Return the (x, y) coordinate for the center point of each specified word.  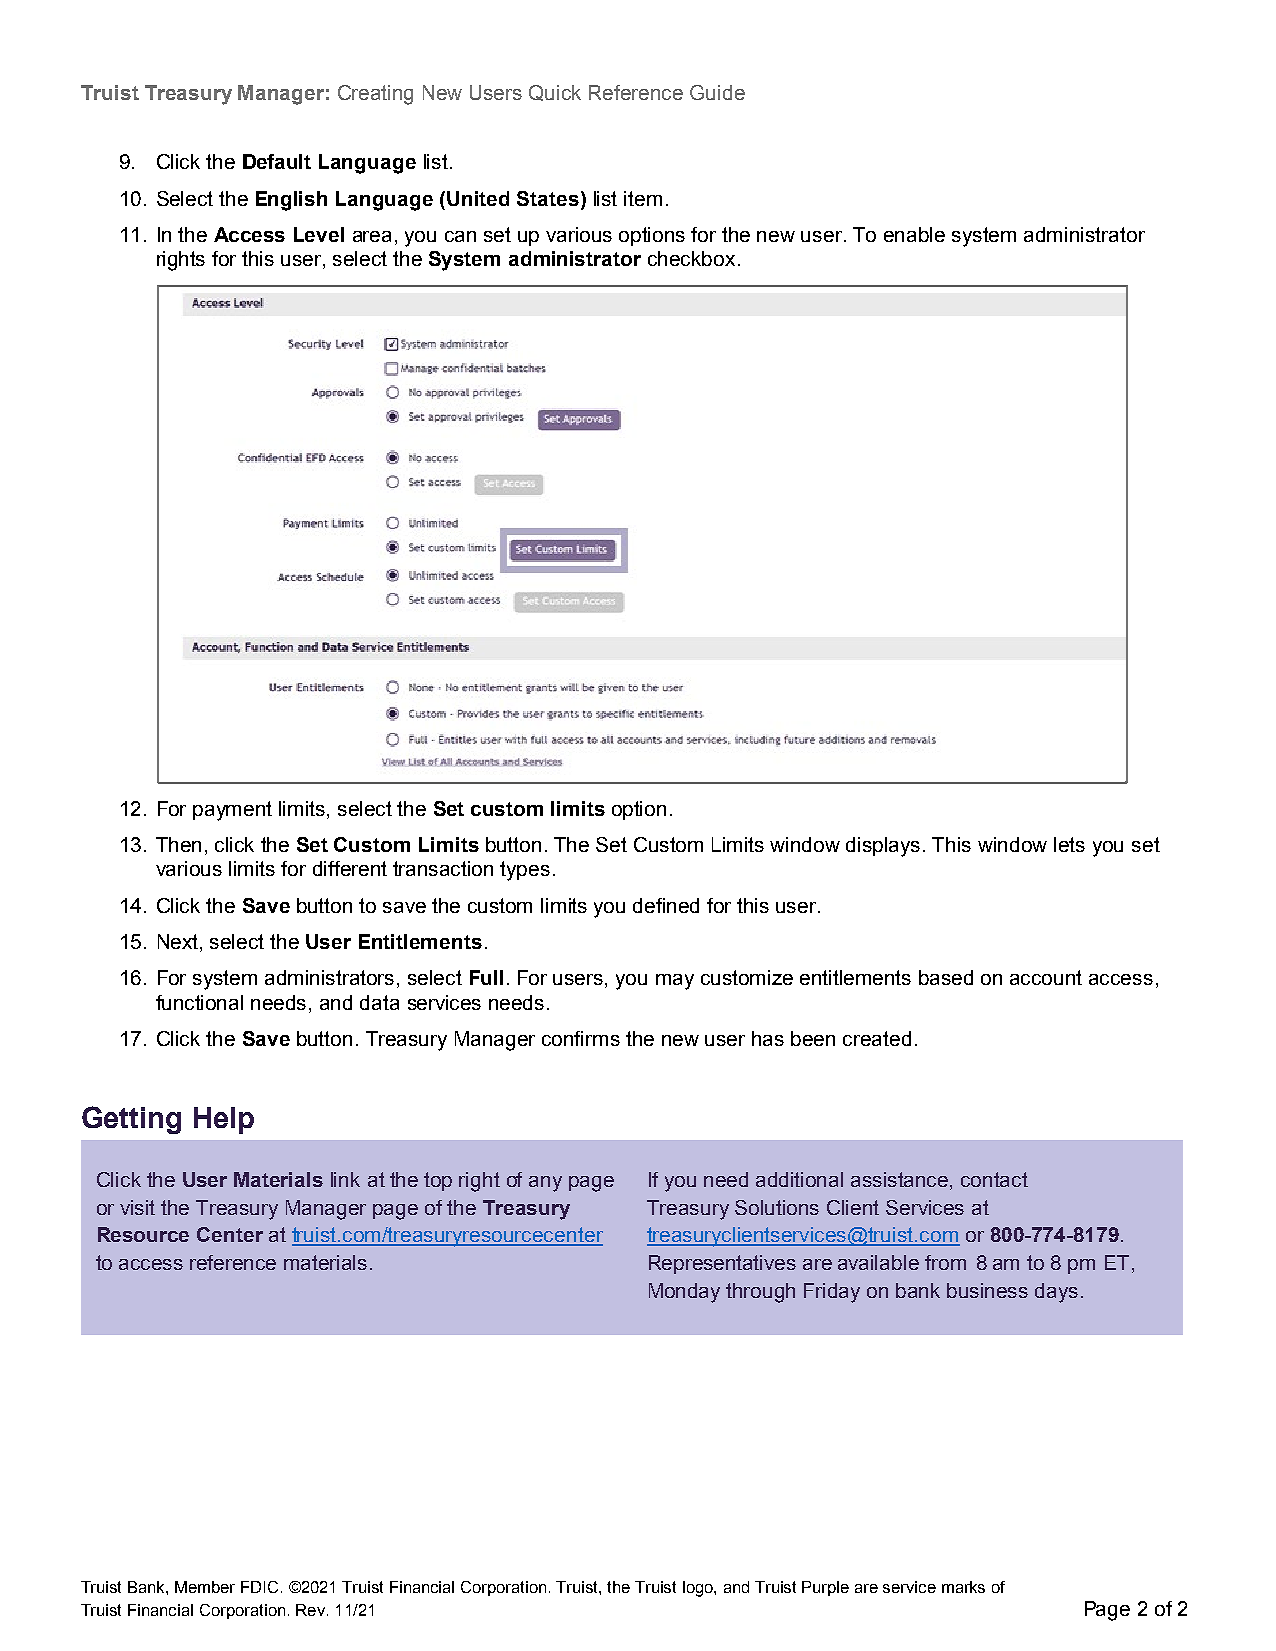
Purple (825, 1588)
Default (277, 161)
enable (914, 234)
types (525, 871)
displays (883, 847)
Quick (555, 93)
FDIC (261, 1587)
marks (963, 1587)
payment (232, 811)
